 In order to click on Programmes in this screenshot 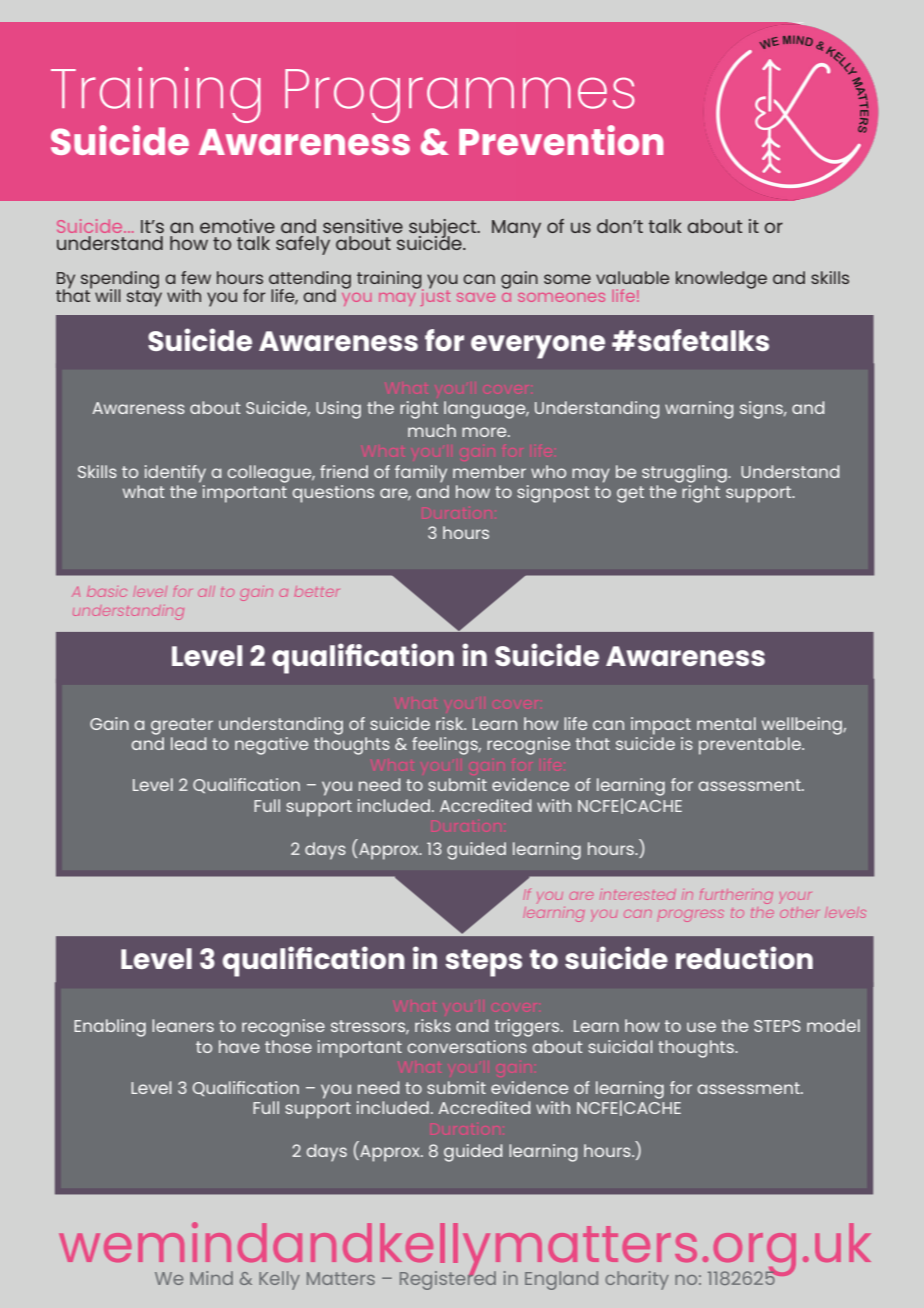, I will do `click(460, 97)`.
